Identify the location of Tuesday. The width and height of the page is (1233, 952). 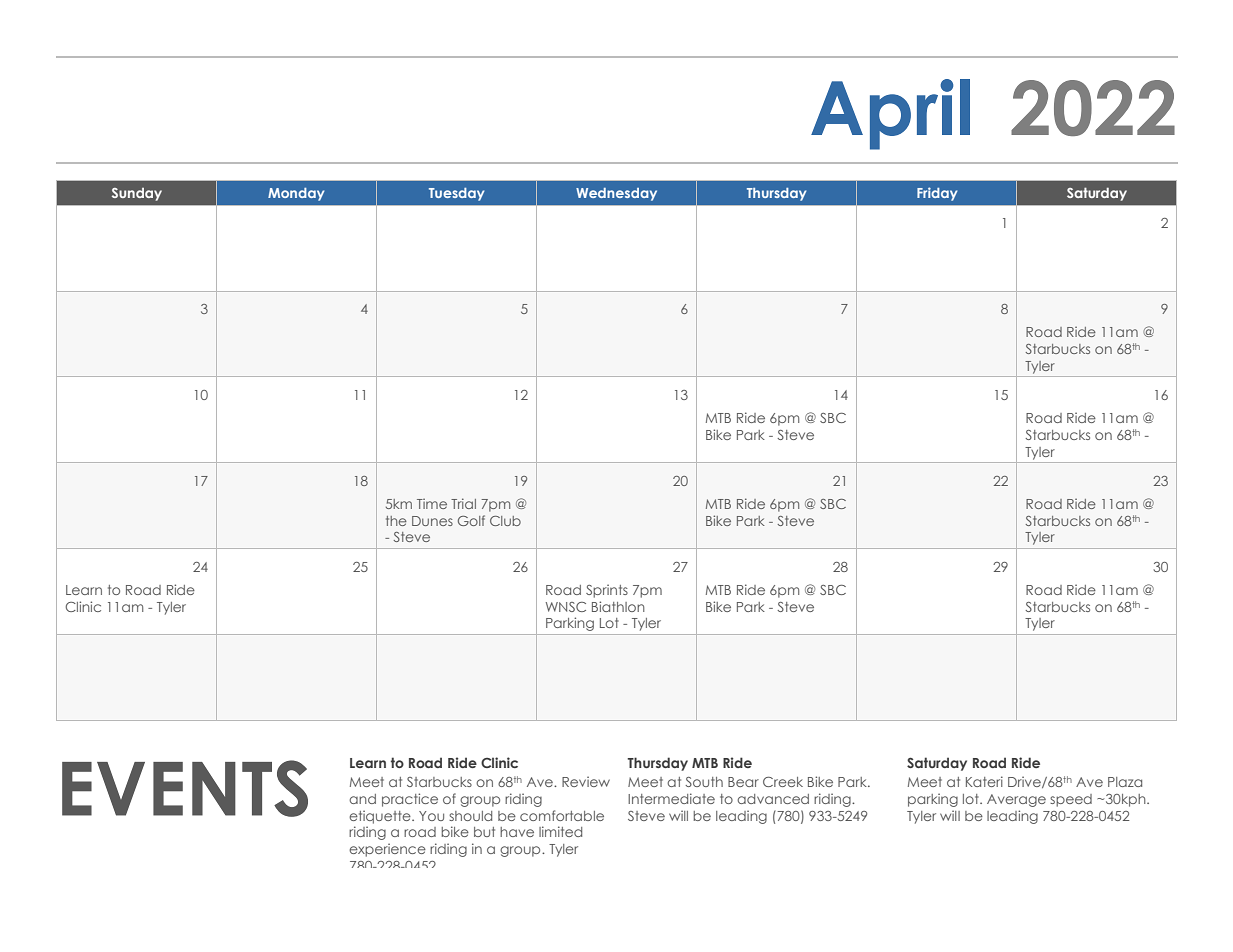
(456, 194).
